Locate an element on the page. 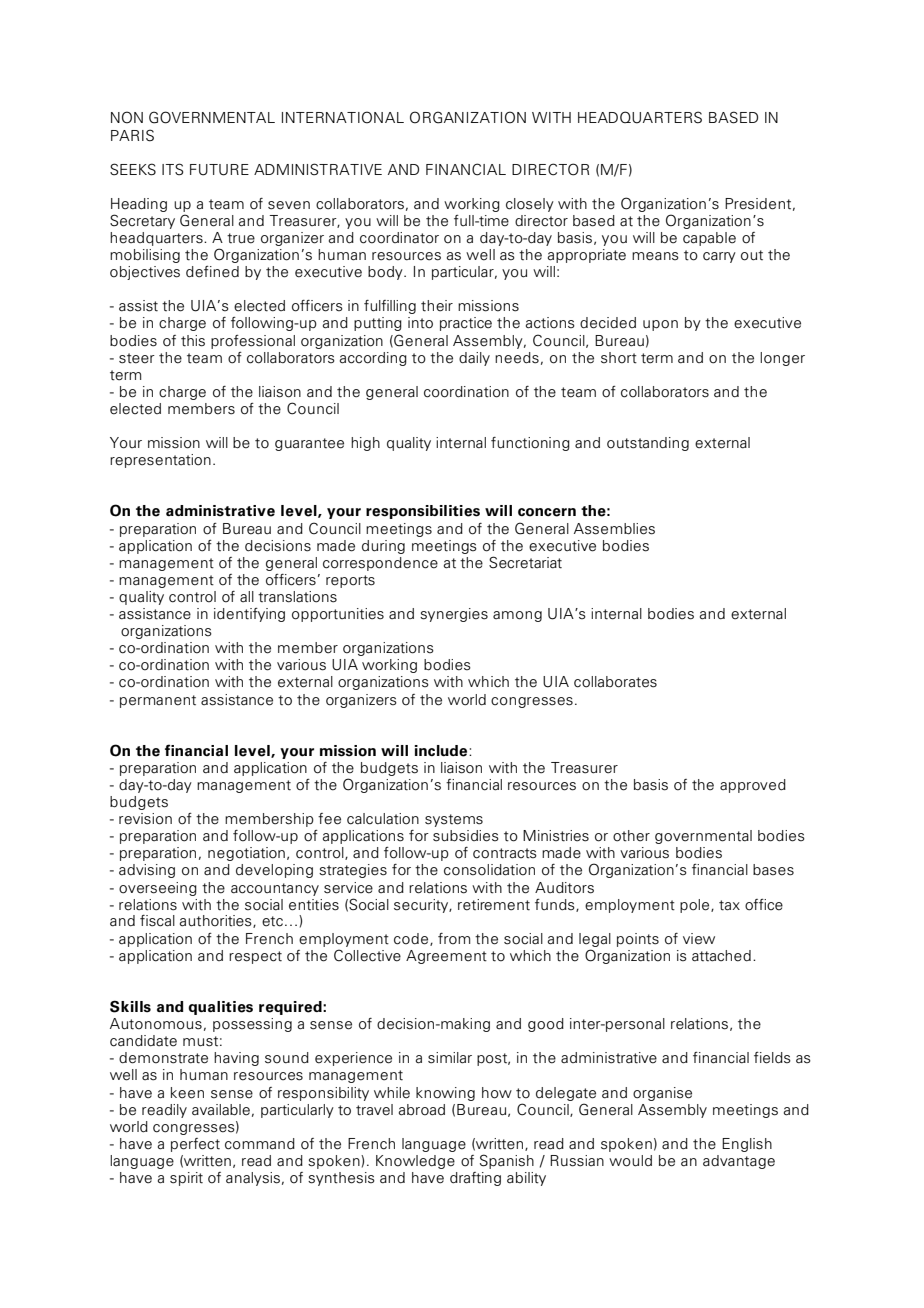 The height and width of the document is (1308, 924). responsibilities is located at coordinates (423, 512).
